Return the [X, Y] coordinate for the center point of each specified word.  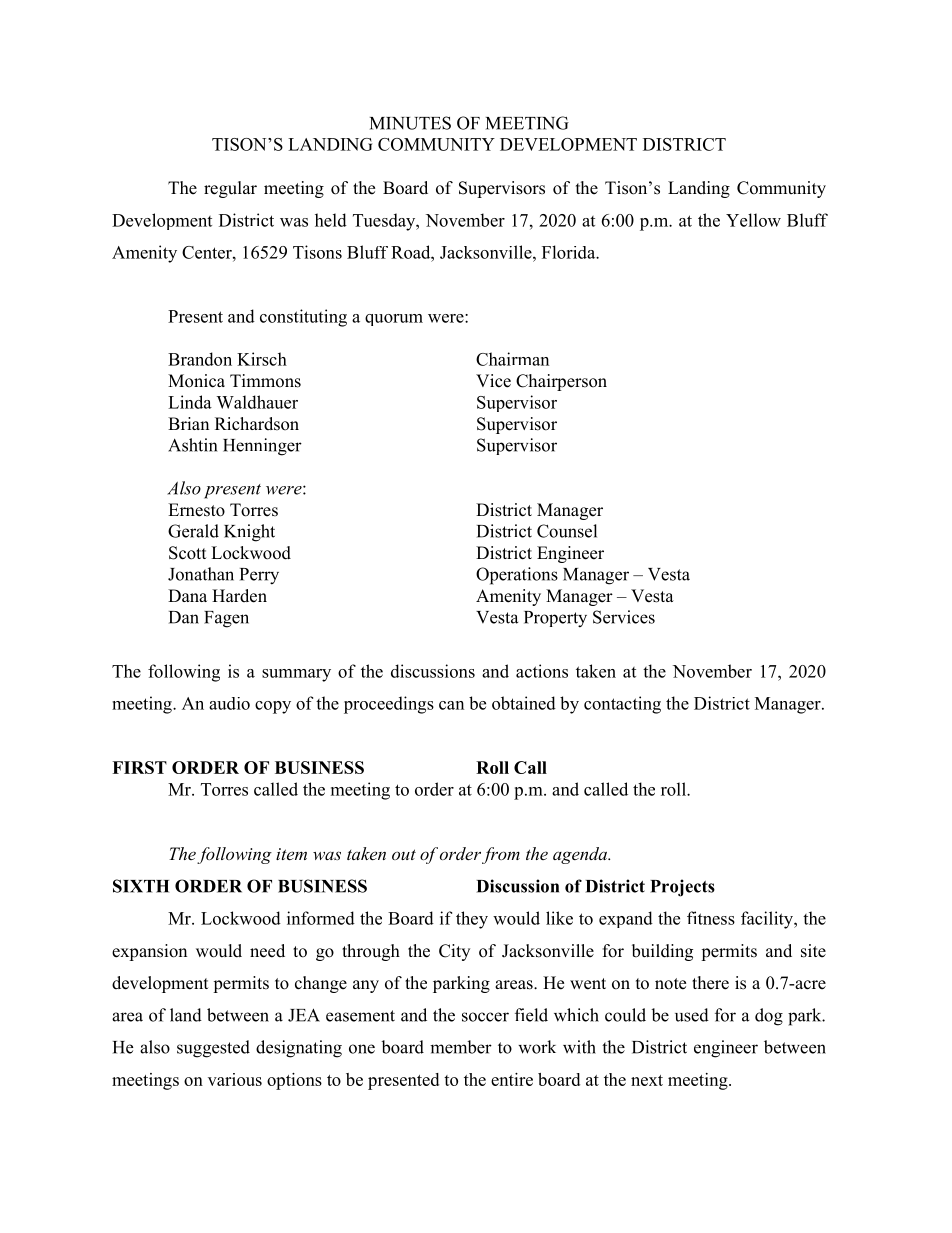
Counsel [567, 531]
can [451, 705]
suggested [213, 1049]
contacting [622, 705]
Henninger [262, 447]
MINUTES [410, 123]
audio [229, 703]
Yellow [753, 220]
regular [230, 189]
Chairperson [561, 382]
